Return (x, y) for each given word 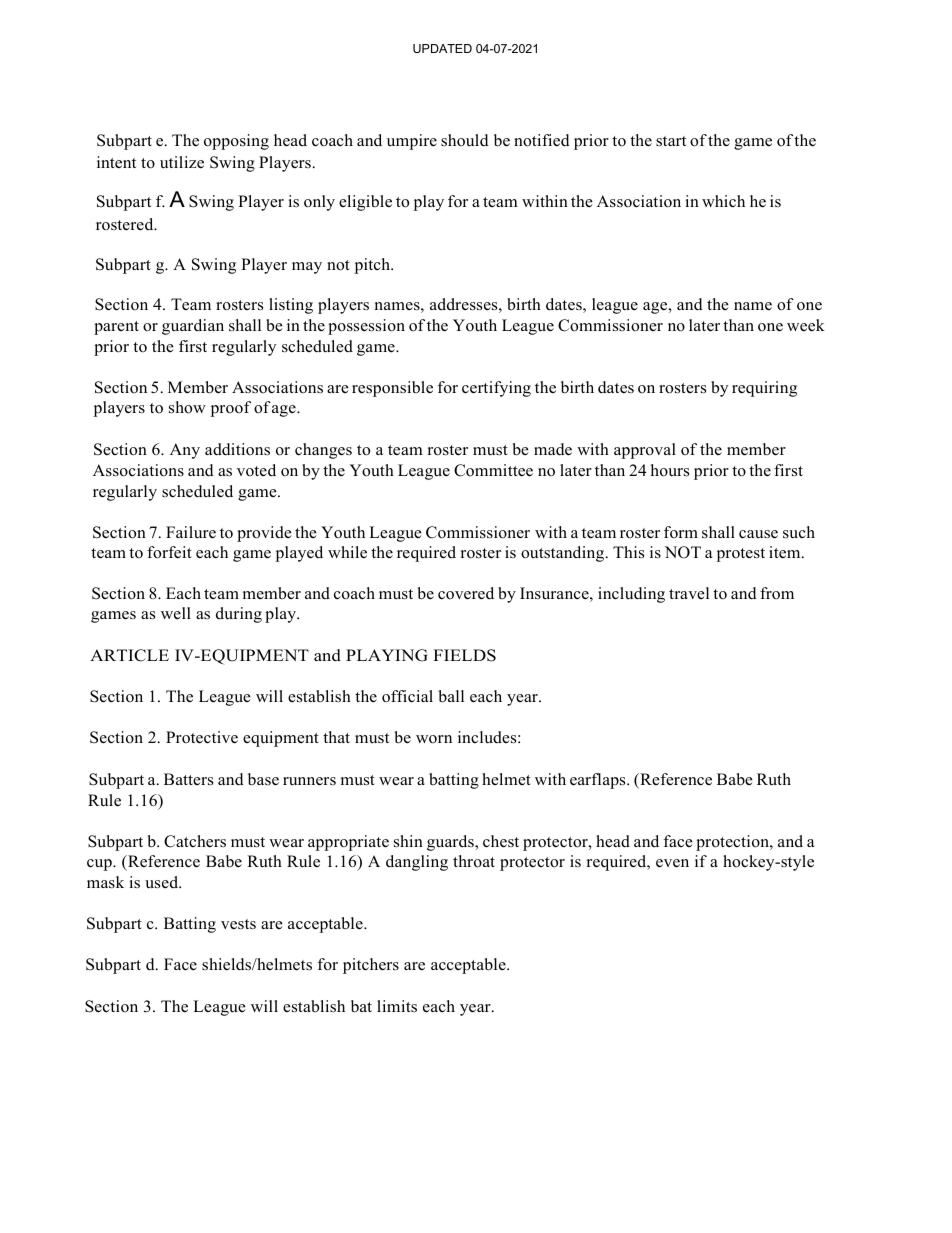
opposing (236, 142)
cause (758, 534)
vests (238, 924)
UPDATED (442, 48)
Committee (493, 470)
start (671, 141)
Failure (191, 532)
